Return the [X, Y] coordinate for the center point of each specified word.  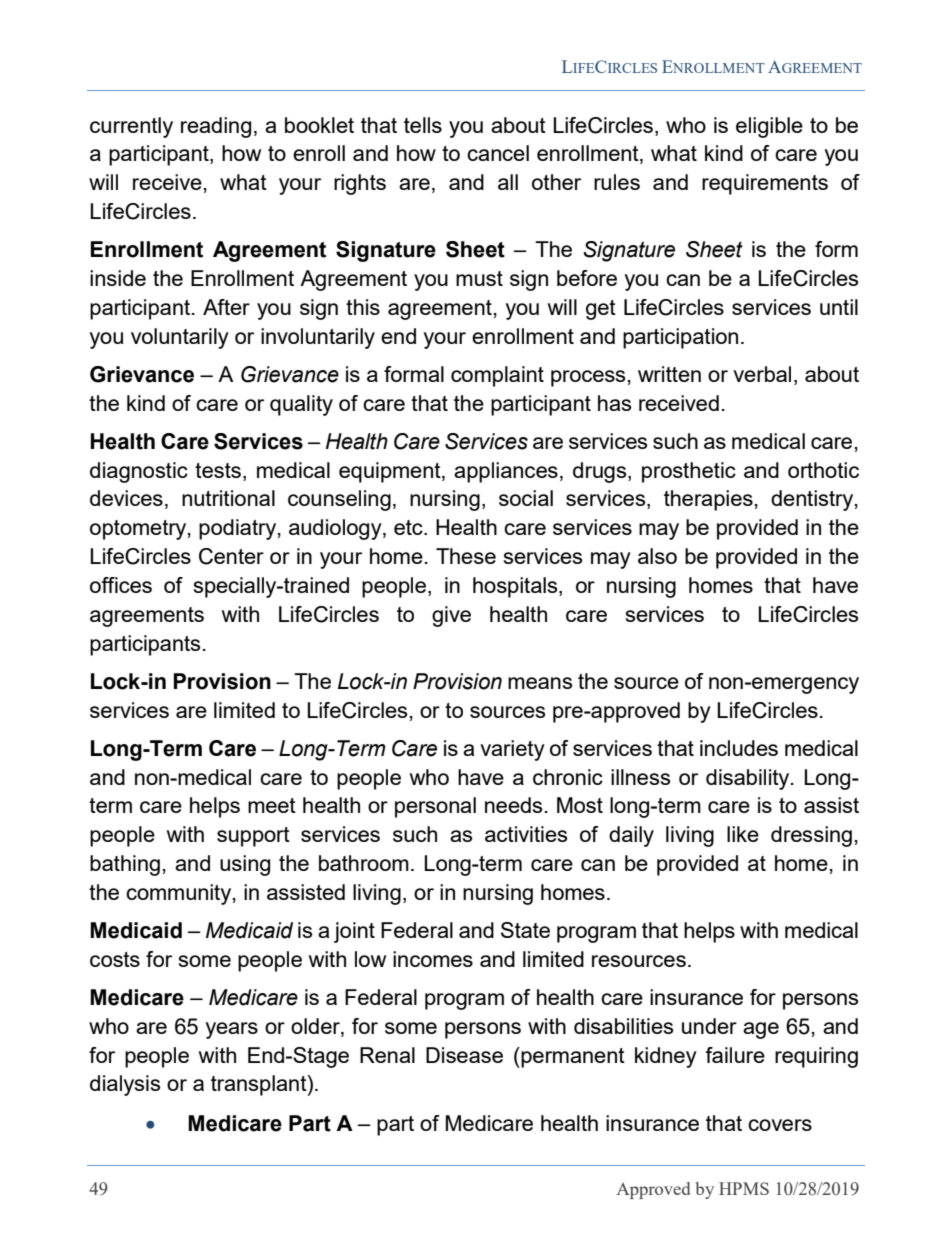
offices [121, 585]
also [657, 556]
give [451, 616]
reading [216, 127]
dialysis [125, 1085]
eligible [769, 127]
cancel [498, 153]
